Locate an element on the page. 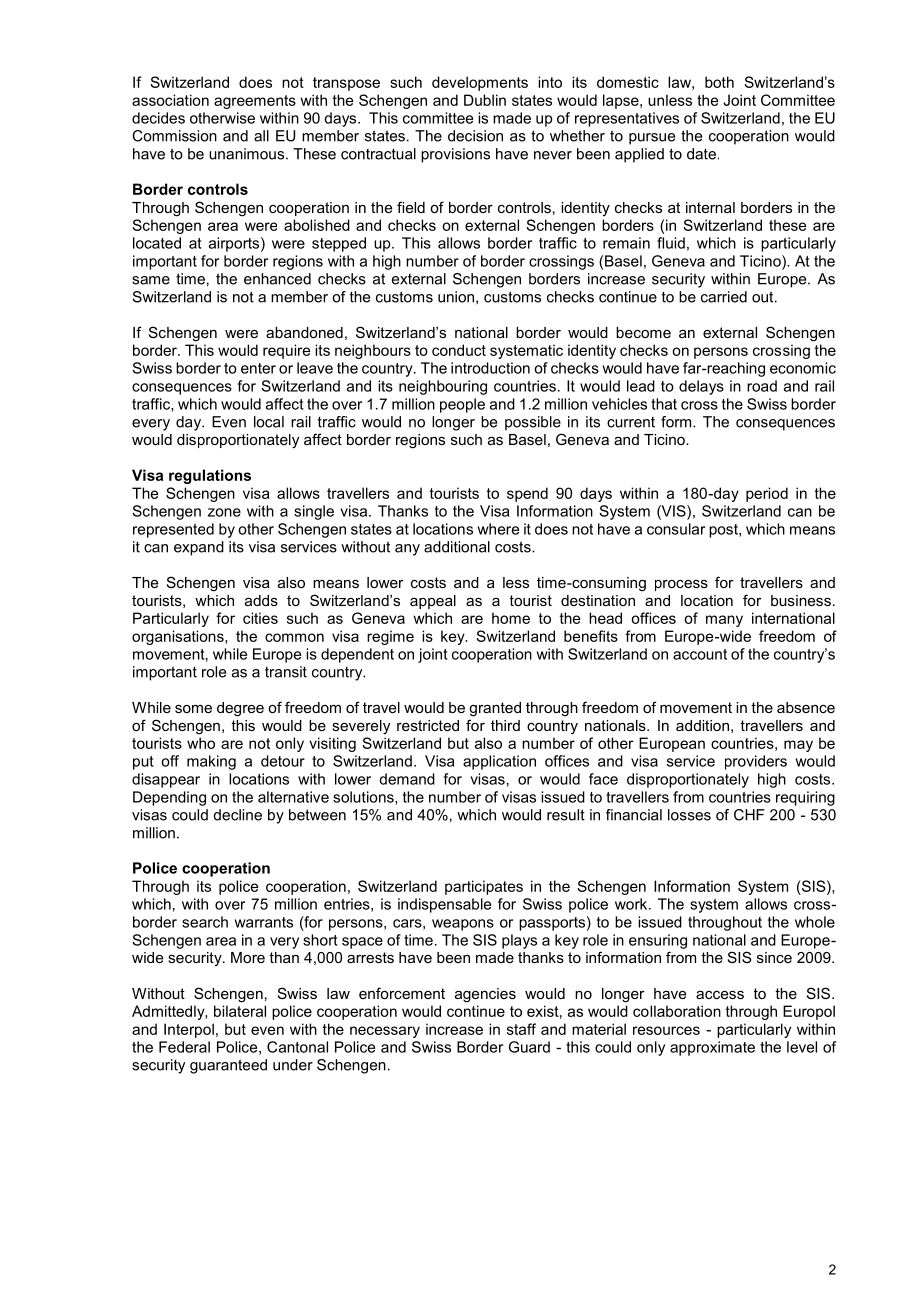  CHF is located at coordinates (749, 815).
